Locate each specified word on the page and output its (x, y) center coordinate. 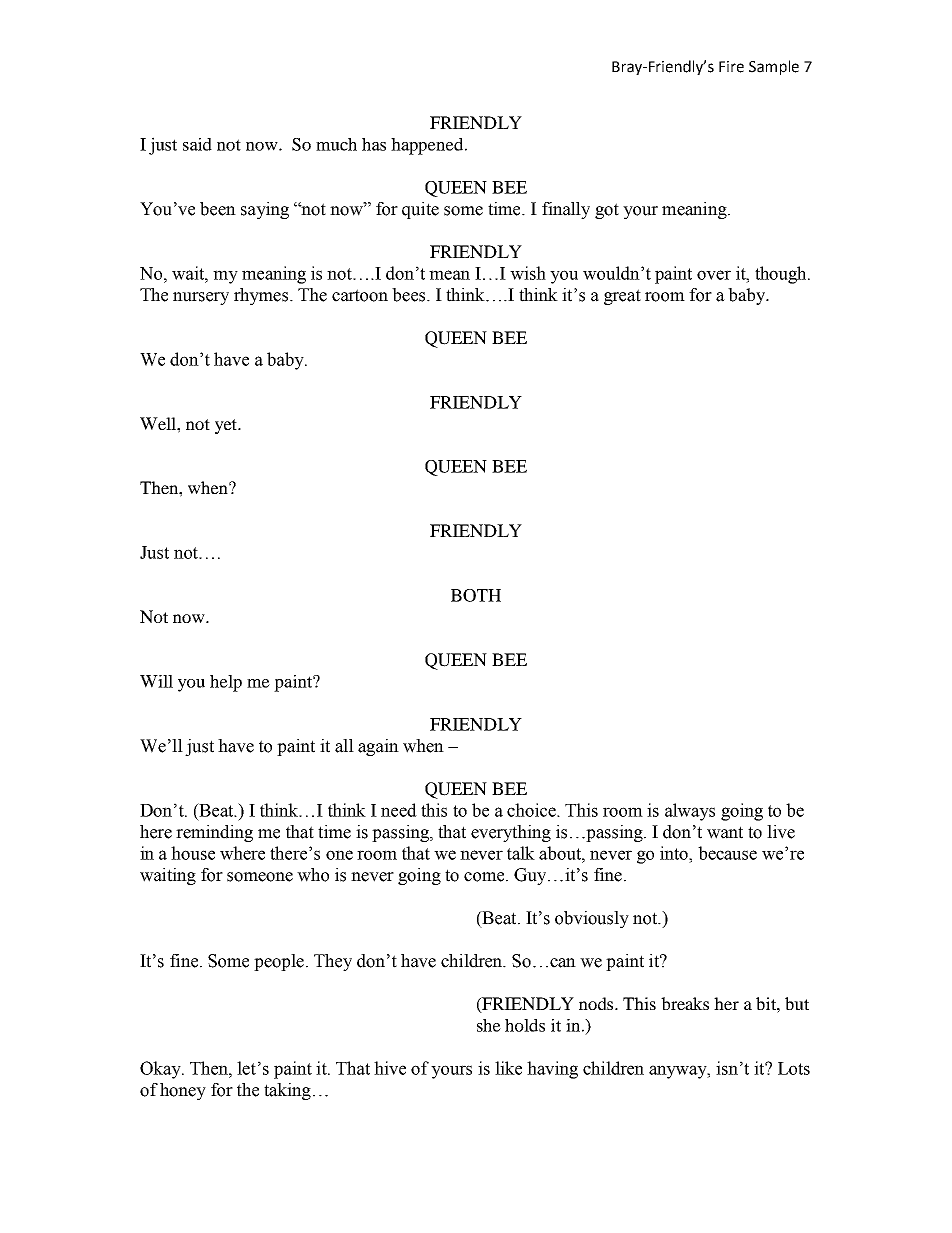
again (378, 747)
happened (428, 146)
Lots (794, 1068)
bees (410, 295)
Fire (731, 67)
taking (287, 1091)
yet (227, 426)
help (226, 683)
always (690, 812)
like (508, 1068)
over (714, 275)
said (197, 144)
